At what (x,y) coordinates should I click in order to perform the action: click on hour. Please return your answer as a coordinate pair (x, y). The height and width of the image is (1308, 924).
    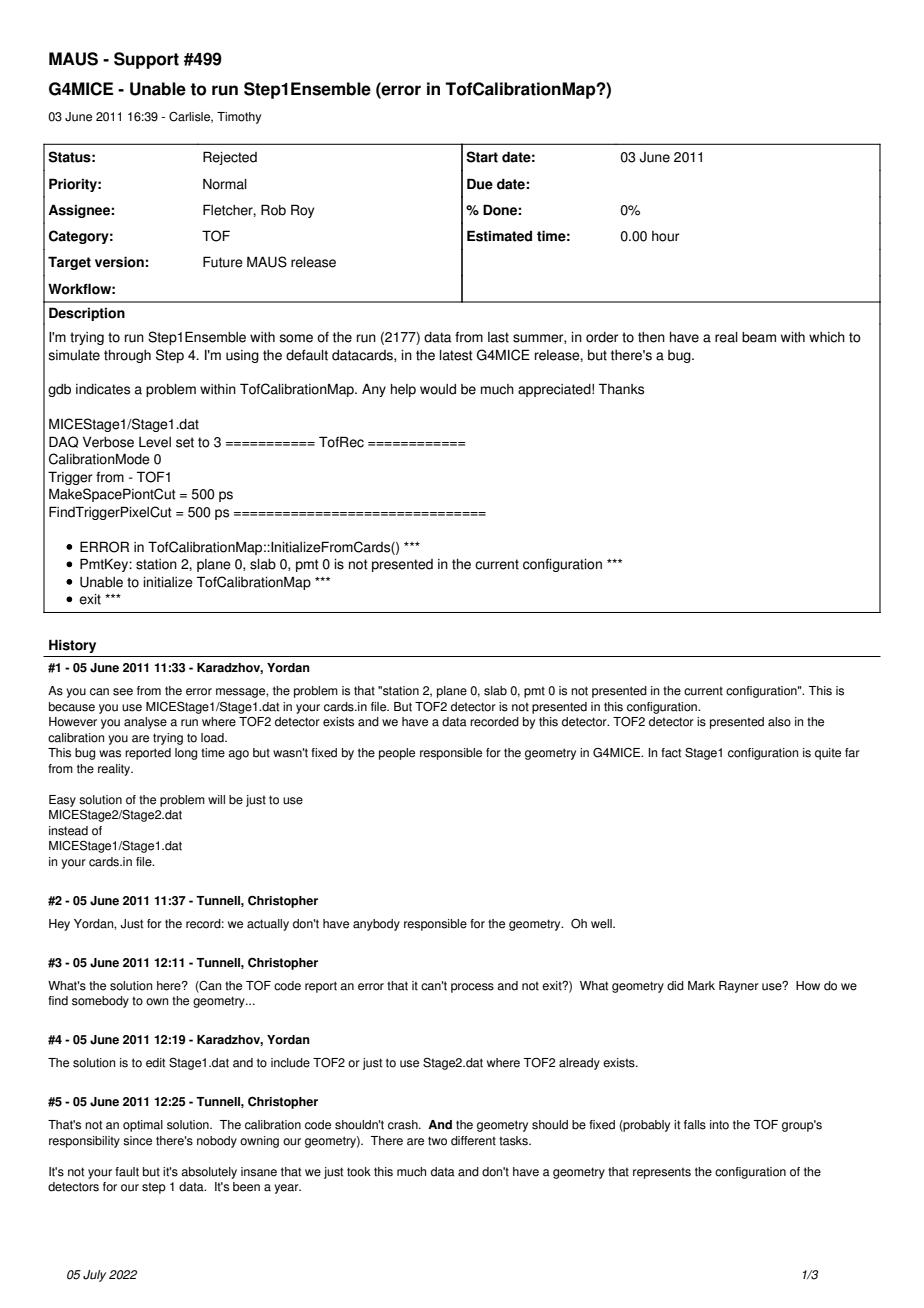
    Looking at the image, I should click on (665, 236).
